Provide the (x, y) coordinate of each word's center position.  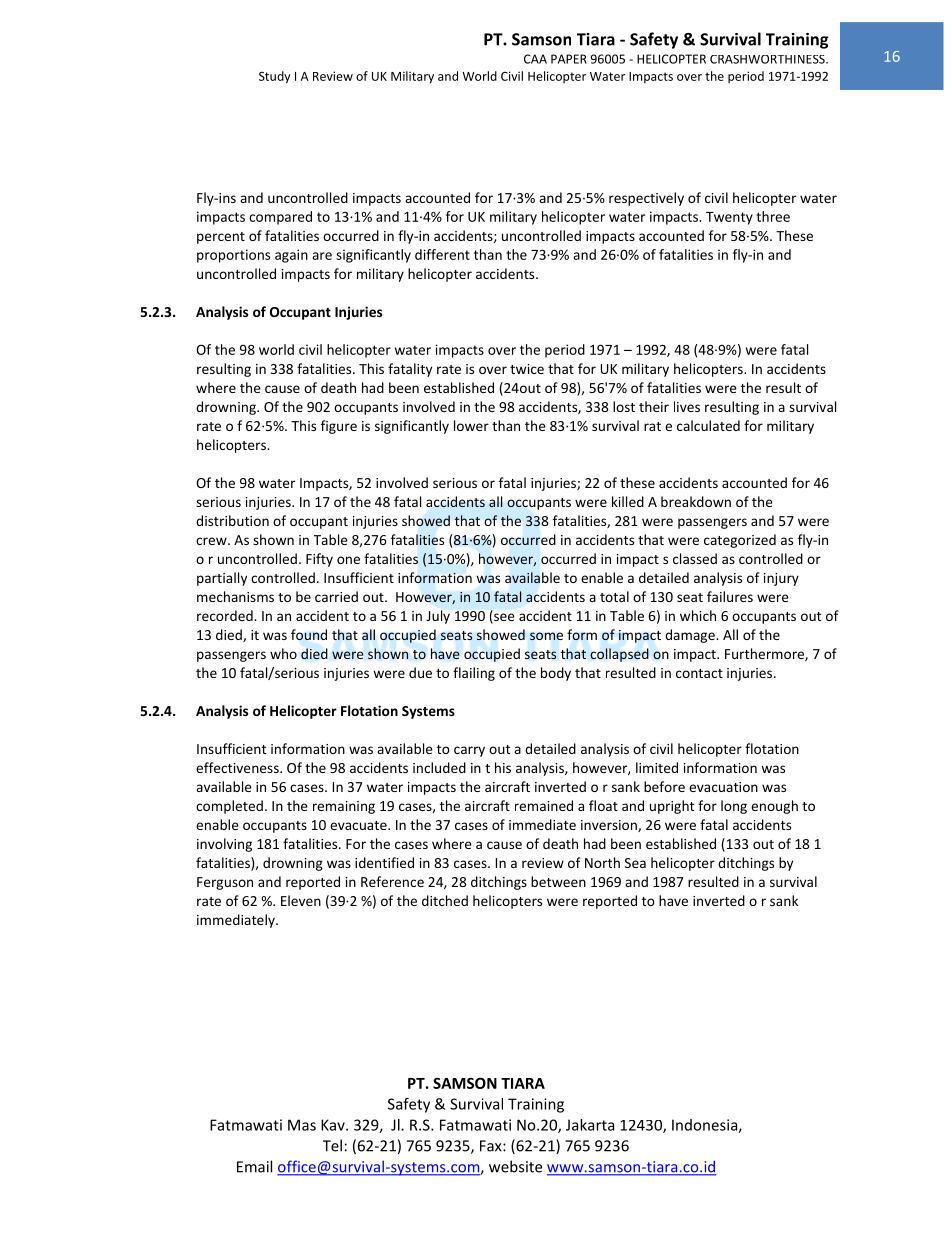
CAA (535, 59)
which (698, 615)
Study (275, 77)
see (503, 618)
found (309, 634)
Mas (302, 1125)
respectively (646, 199)
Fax (492, 1146)
